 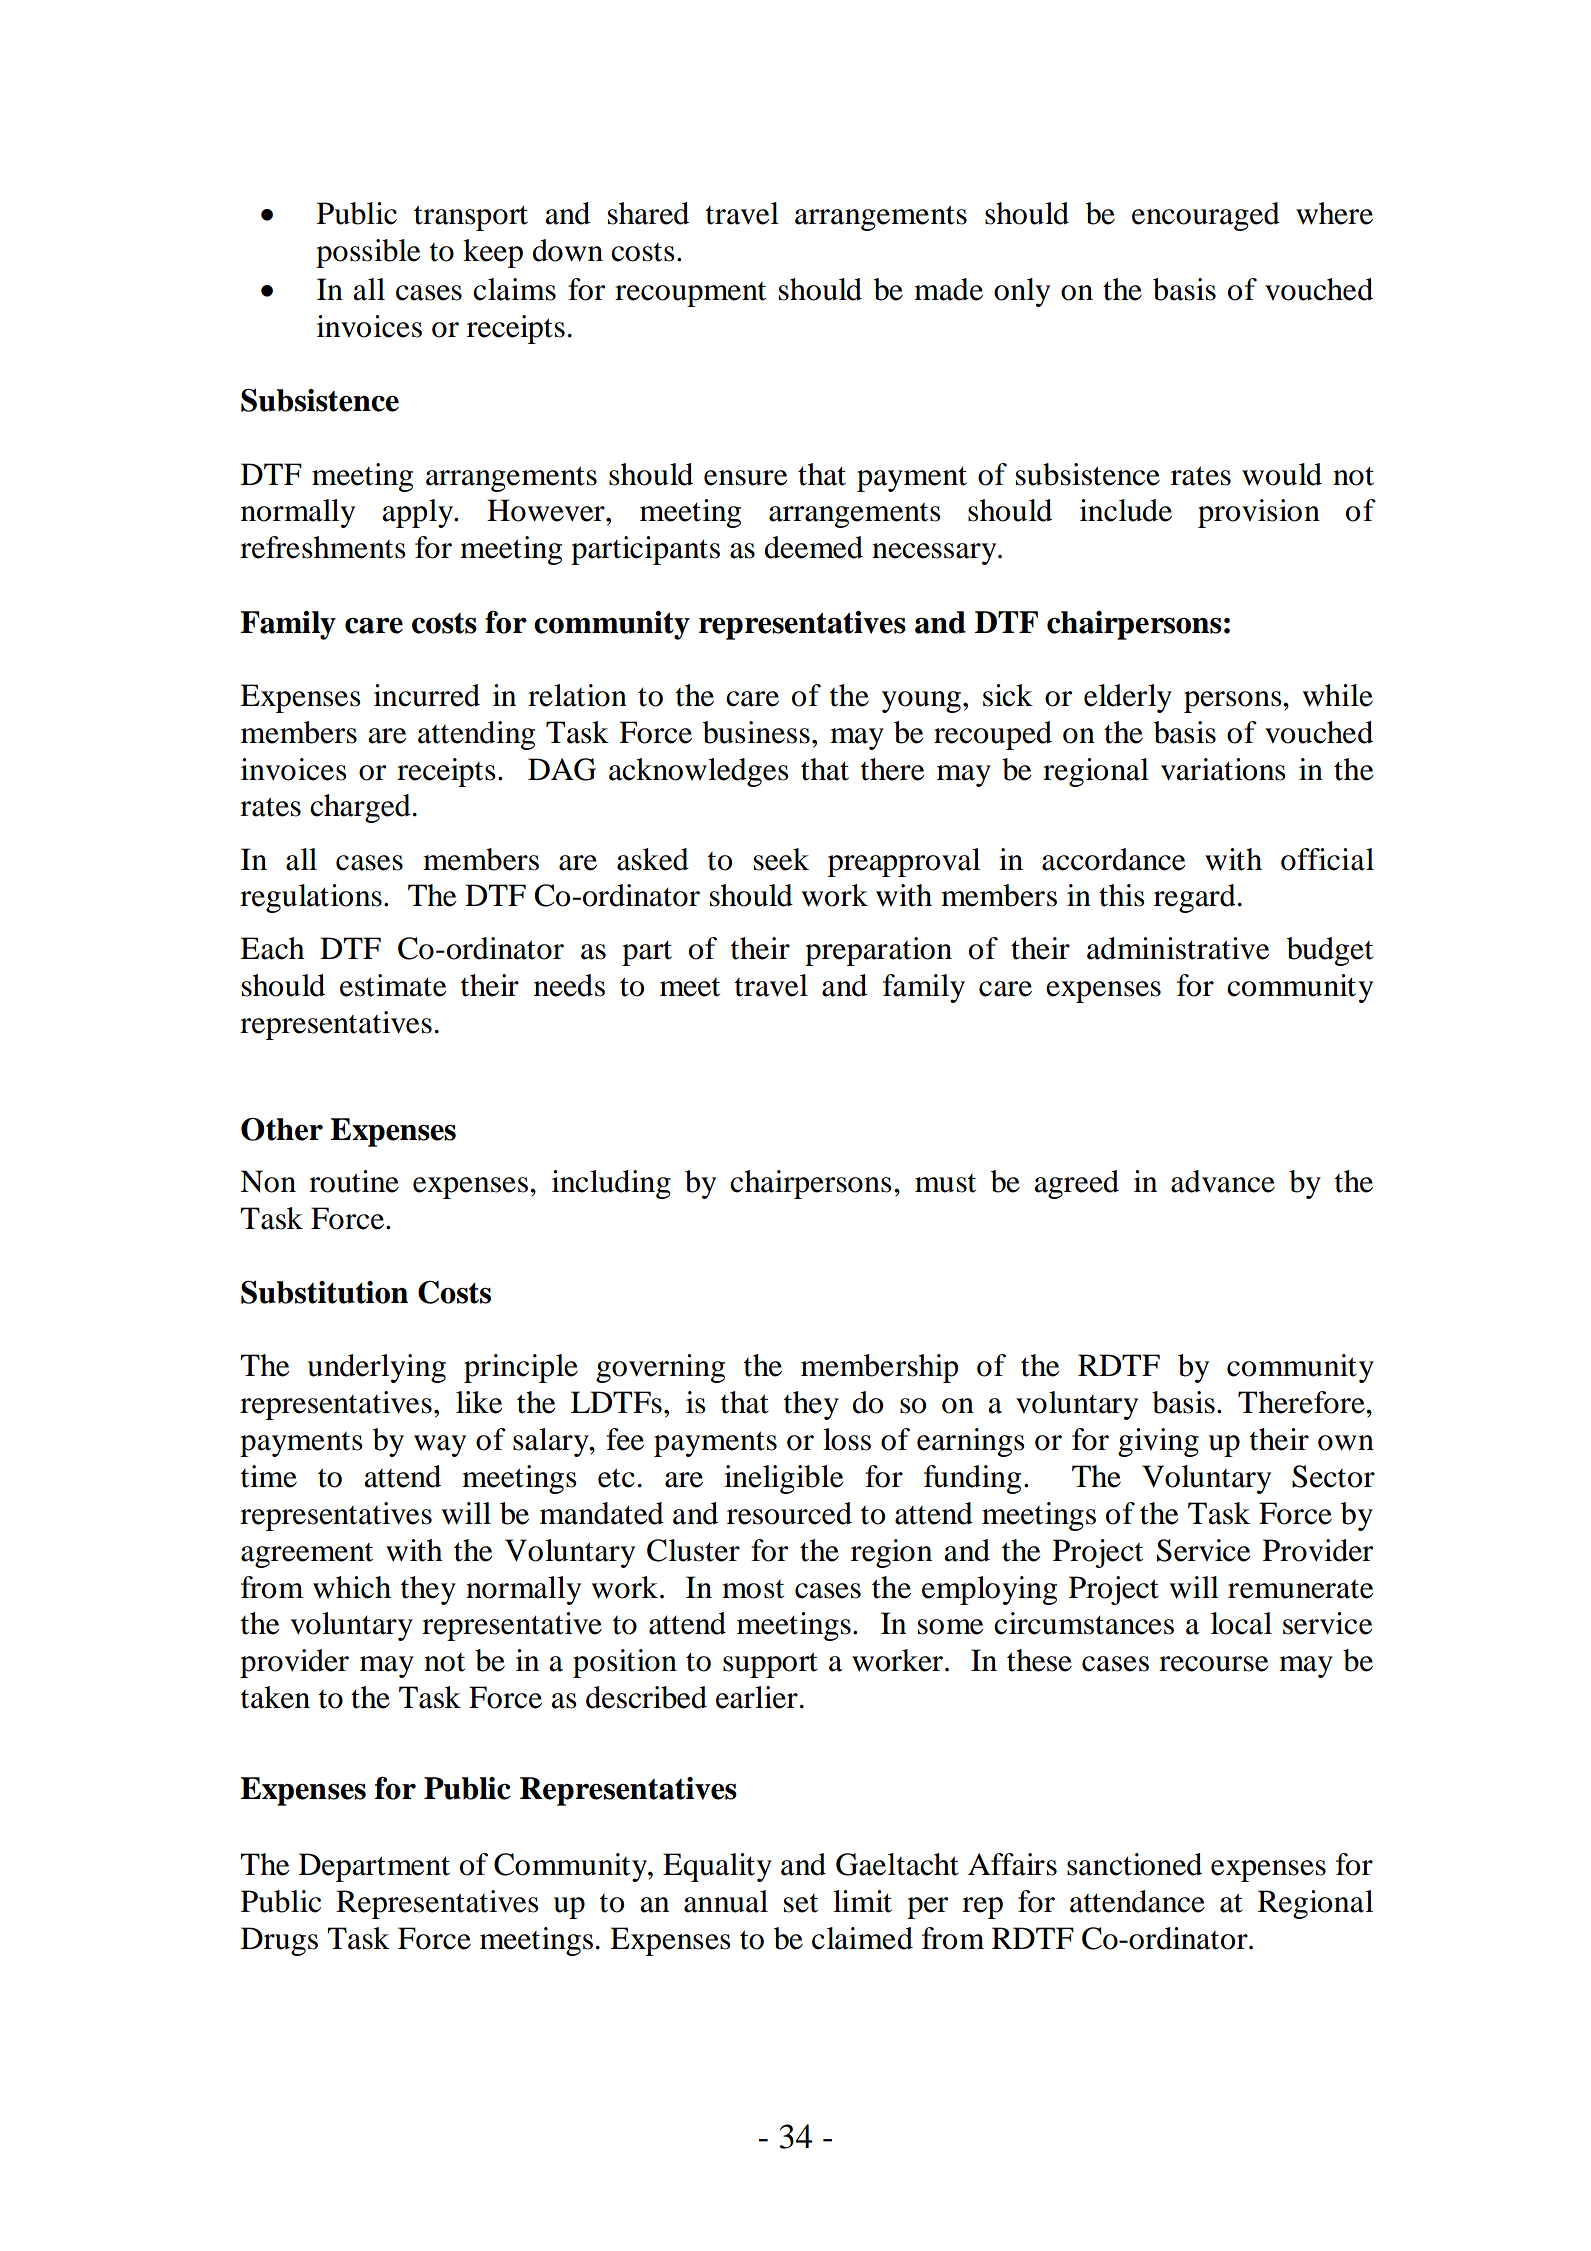 What do you see at coordinates (813, 547) in the screenshot?
I see `deemed` at bounding box center [813, 547].
